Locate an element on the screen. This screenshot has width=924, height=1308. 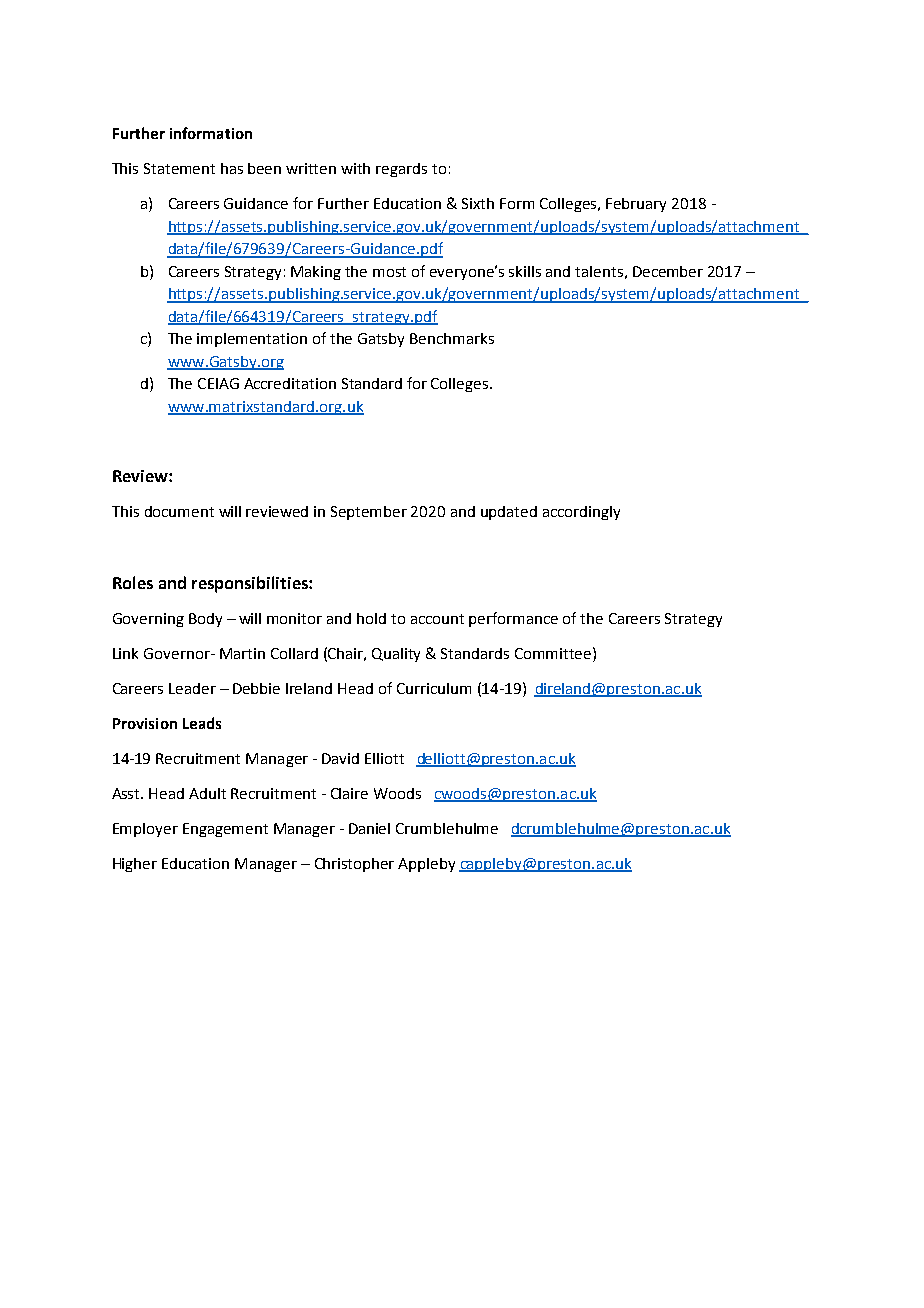
updated is located at coordinates (509, 513).
